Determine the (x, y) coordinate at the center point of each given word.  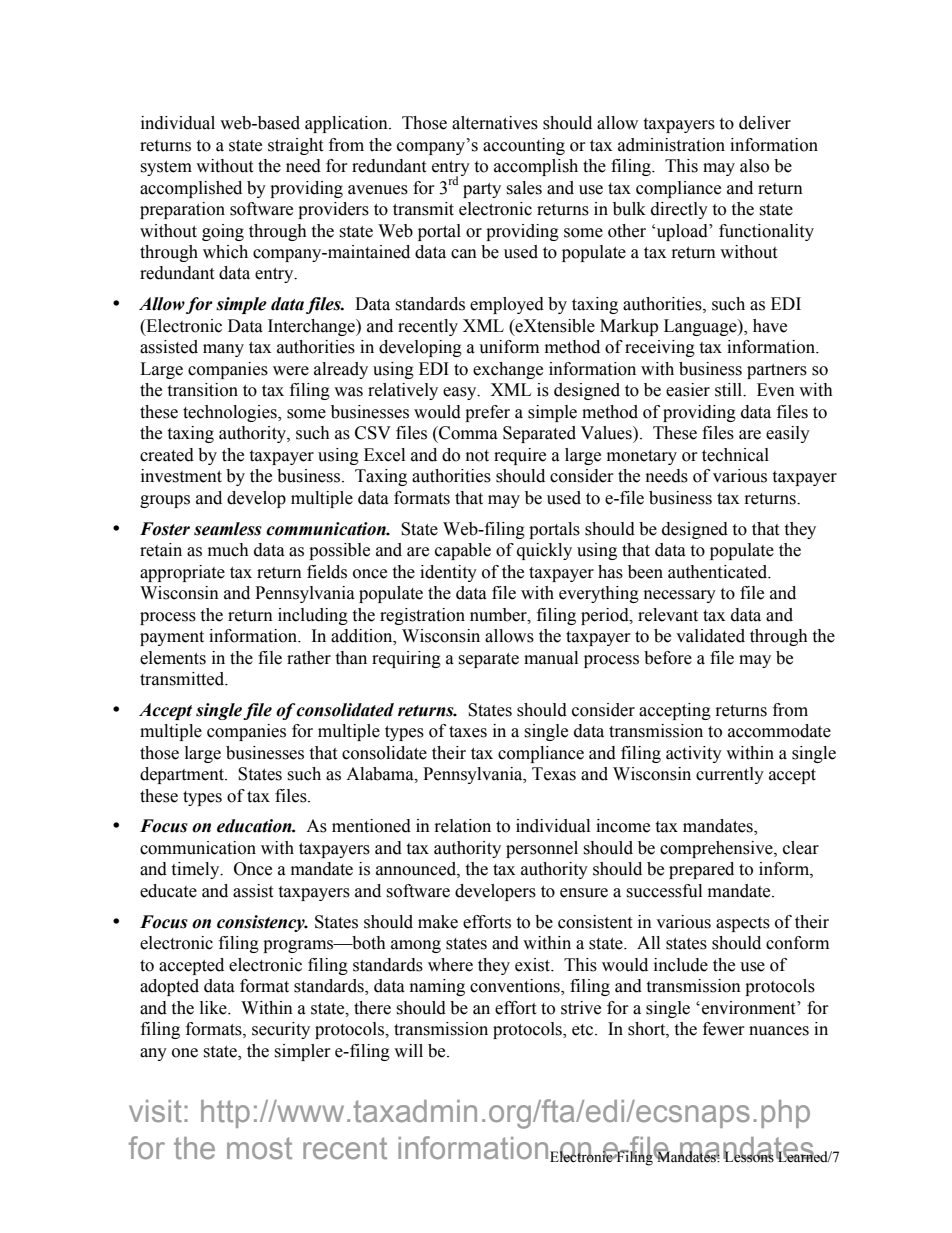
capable (463, 551)
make (438, 922)
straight (295, 146)
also (754, 166)
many (223, 350)
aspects (743, 924)
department (183, 775)
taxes (468, 732)
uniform (509, 347)
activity (694, 754)
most (259, 1148)
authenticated (719, 572)
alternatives (495, 123)
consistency (262, 923)
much (228, 550)
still (730, 390)
